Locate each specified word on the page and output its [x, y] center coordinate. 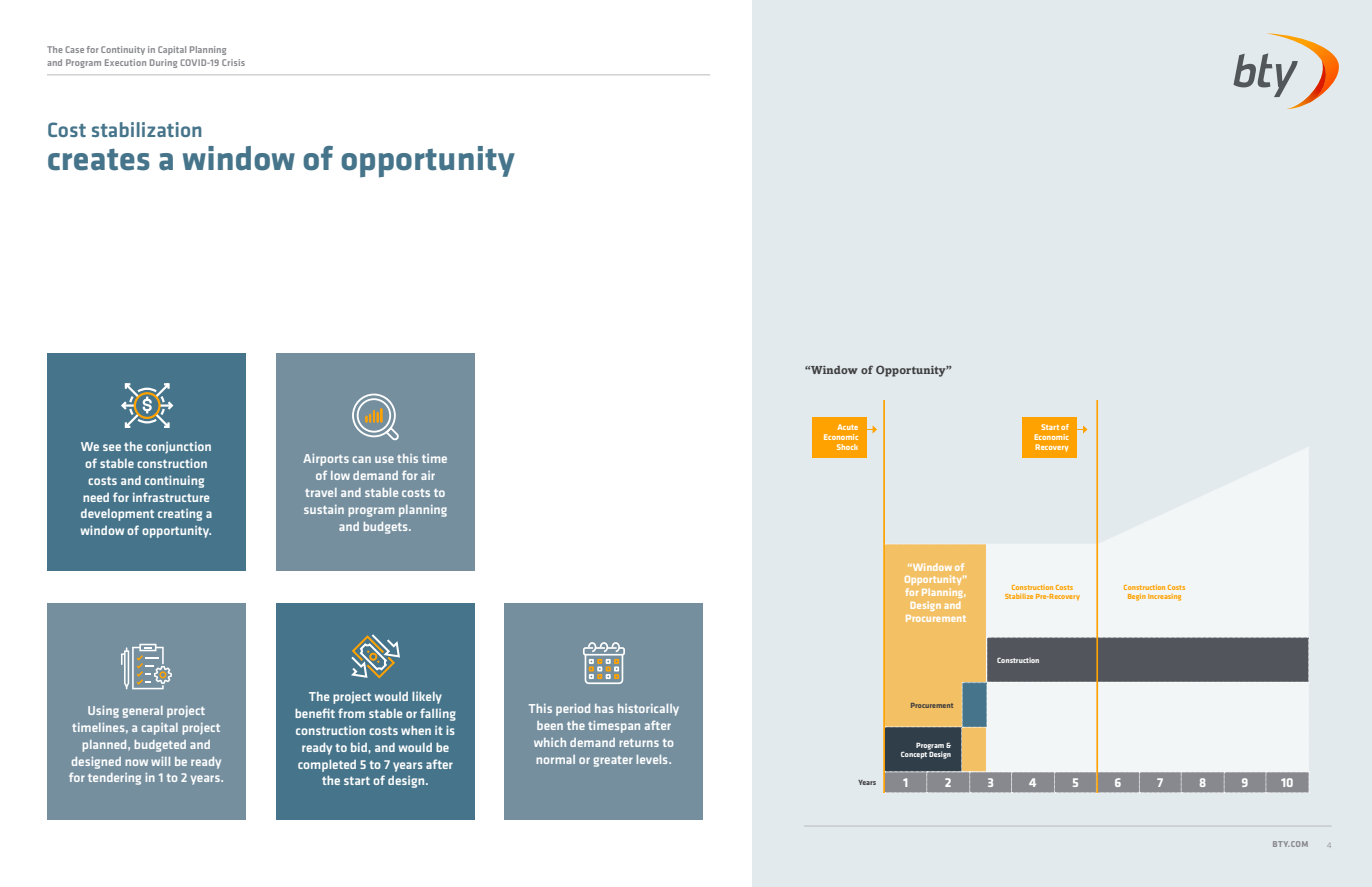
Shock [847, 447]
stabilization [147, 129]
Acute [847, 427]
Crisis [233, 62]
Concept [915, 754]
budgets [386, 528]
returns [639, 743]
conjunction [178, 447]
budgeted [160, 746]
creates [99, 160]
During [163, 63]
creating [180, 515]
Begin [1137, 597]
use [384, 459]
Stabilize [1019, 596]
